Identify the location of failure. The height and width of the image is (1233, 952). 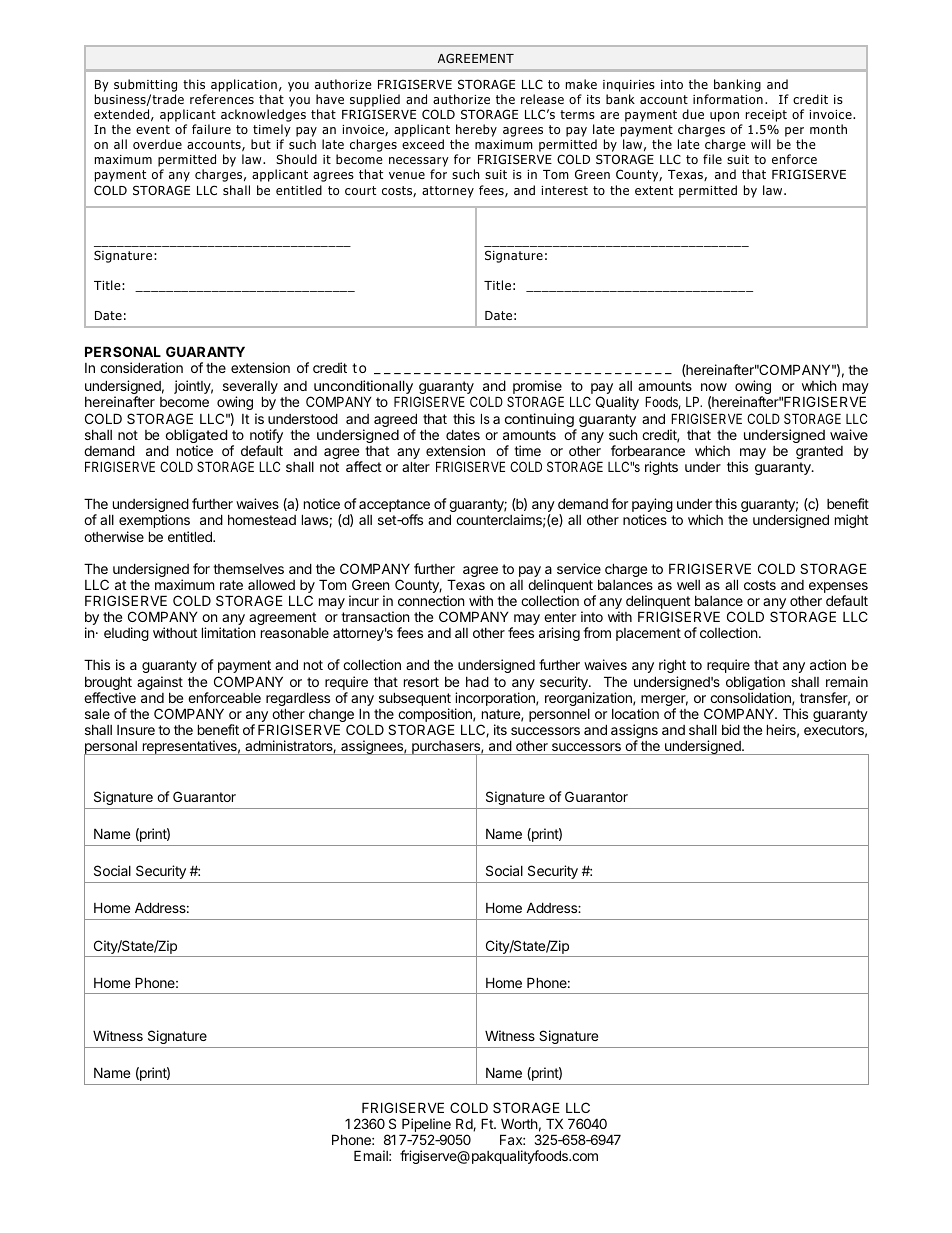
(211, 129).
